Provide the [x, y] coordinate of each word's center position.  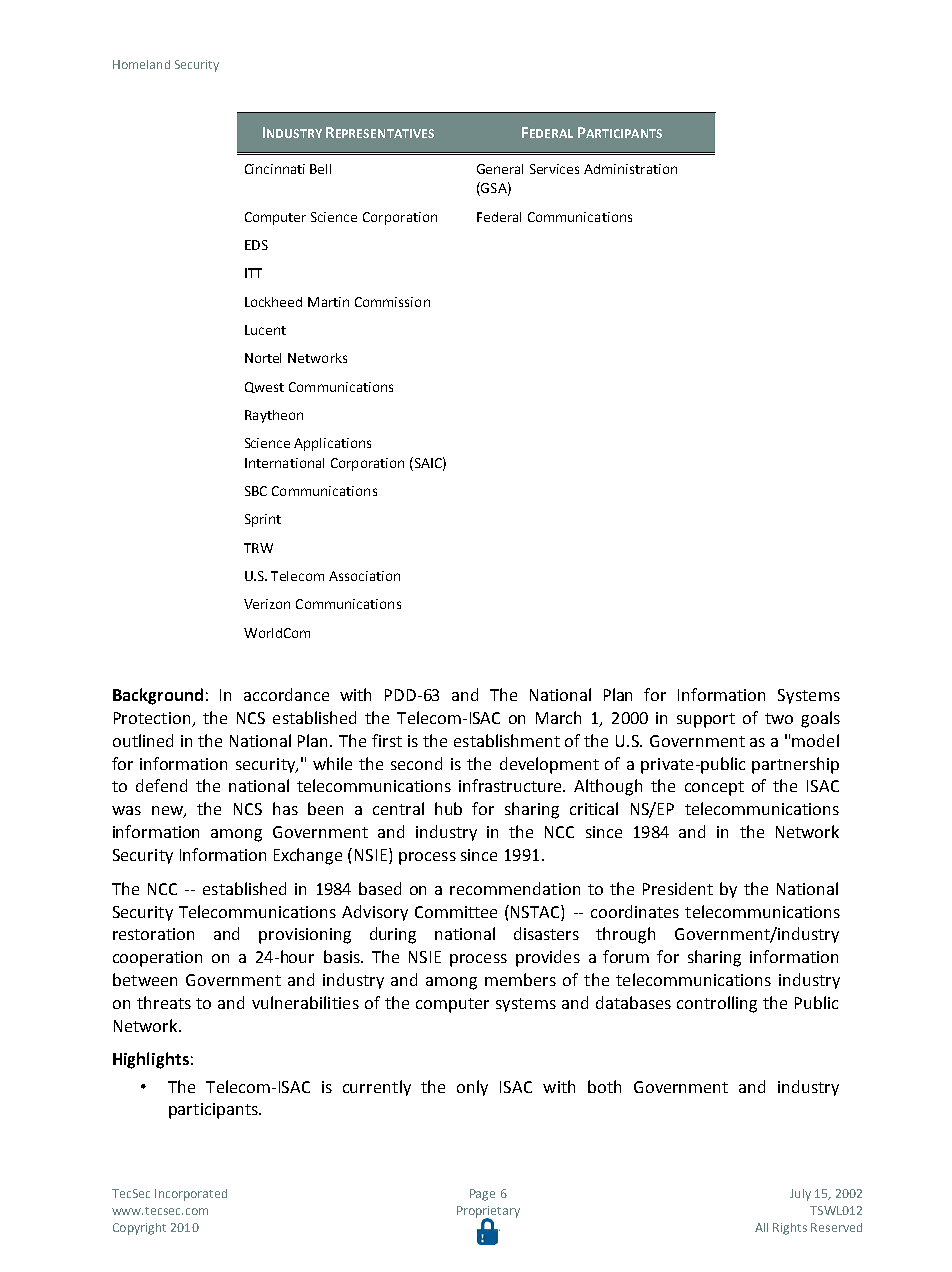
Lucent [265, 330]
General [500, 169]
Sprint [263, 520]
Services [554, 169]
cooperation [157, 959]
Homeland [141, 64]
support [706, 720]
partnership [795, 765]
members [520, 979]
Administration [630, 169]
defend [161, 785]
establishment [507, 740]
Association [364, 576]
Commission [392, 302]
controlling [717, 1004]
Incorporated [191, 1195]
